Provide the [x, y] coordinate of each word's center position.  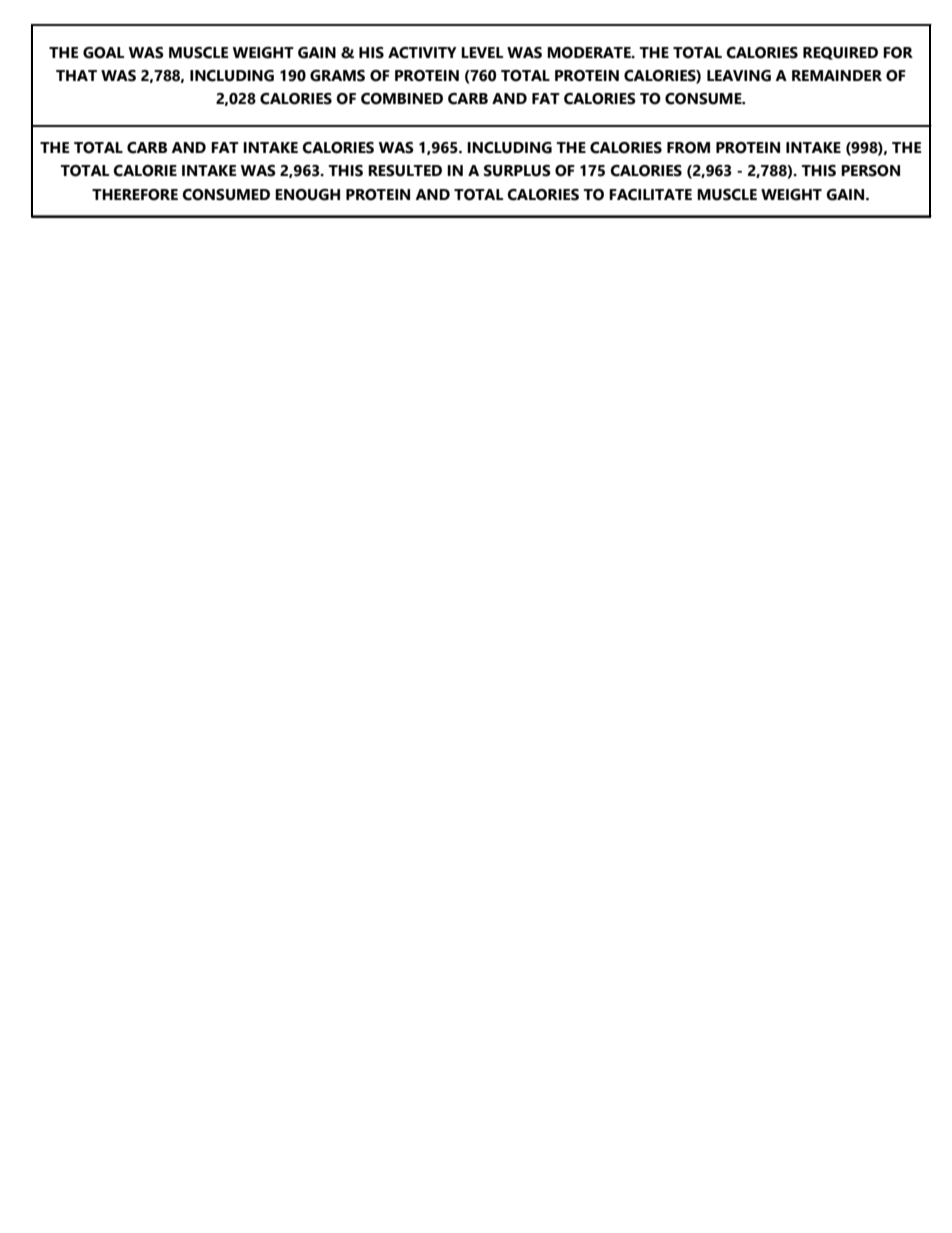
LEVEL [482, 52]
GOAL [103, 53]
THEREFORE [135, 195]
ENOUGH [307, 195]
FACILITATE [650, 195]
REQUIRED [840, 53]
